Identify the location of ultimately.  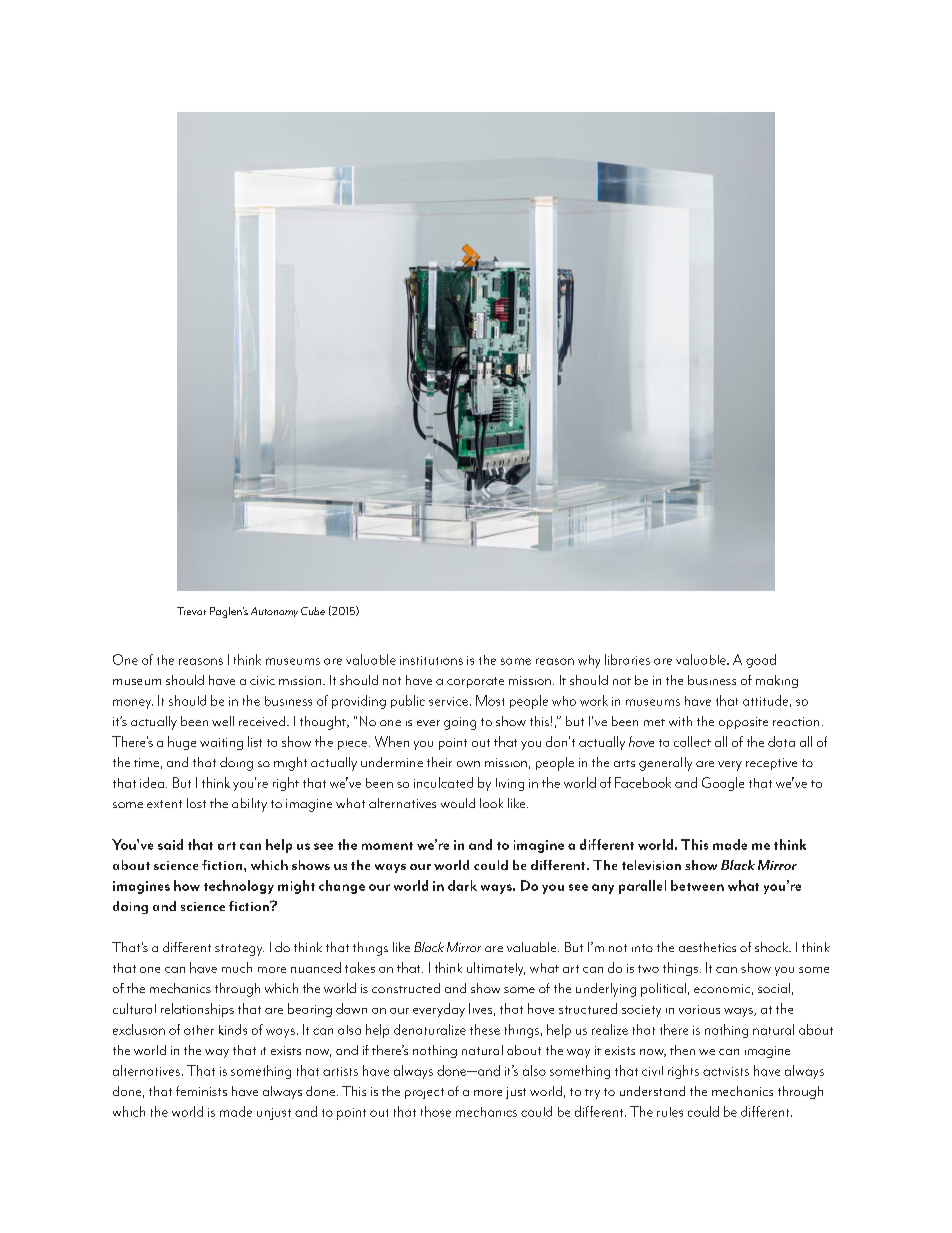
(496, 969).
